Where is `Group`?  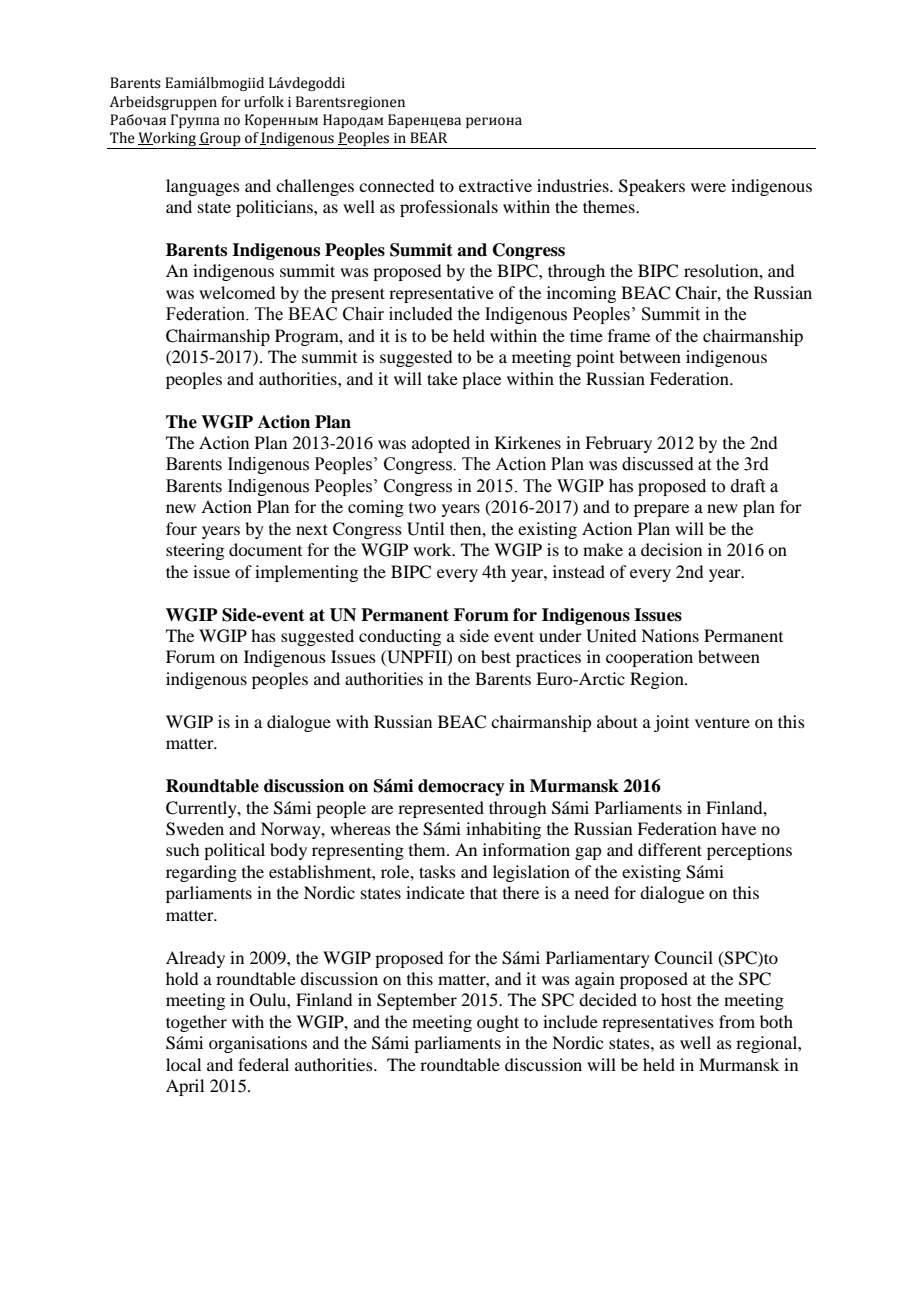
Group is located at coordinates (220, 140).
